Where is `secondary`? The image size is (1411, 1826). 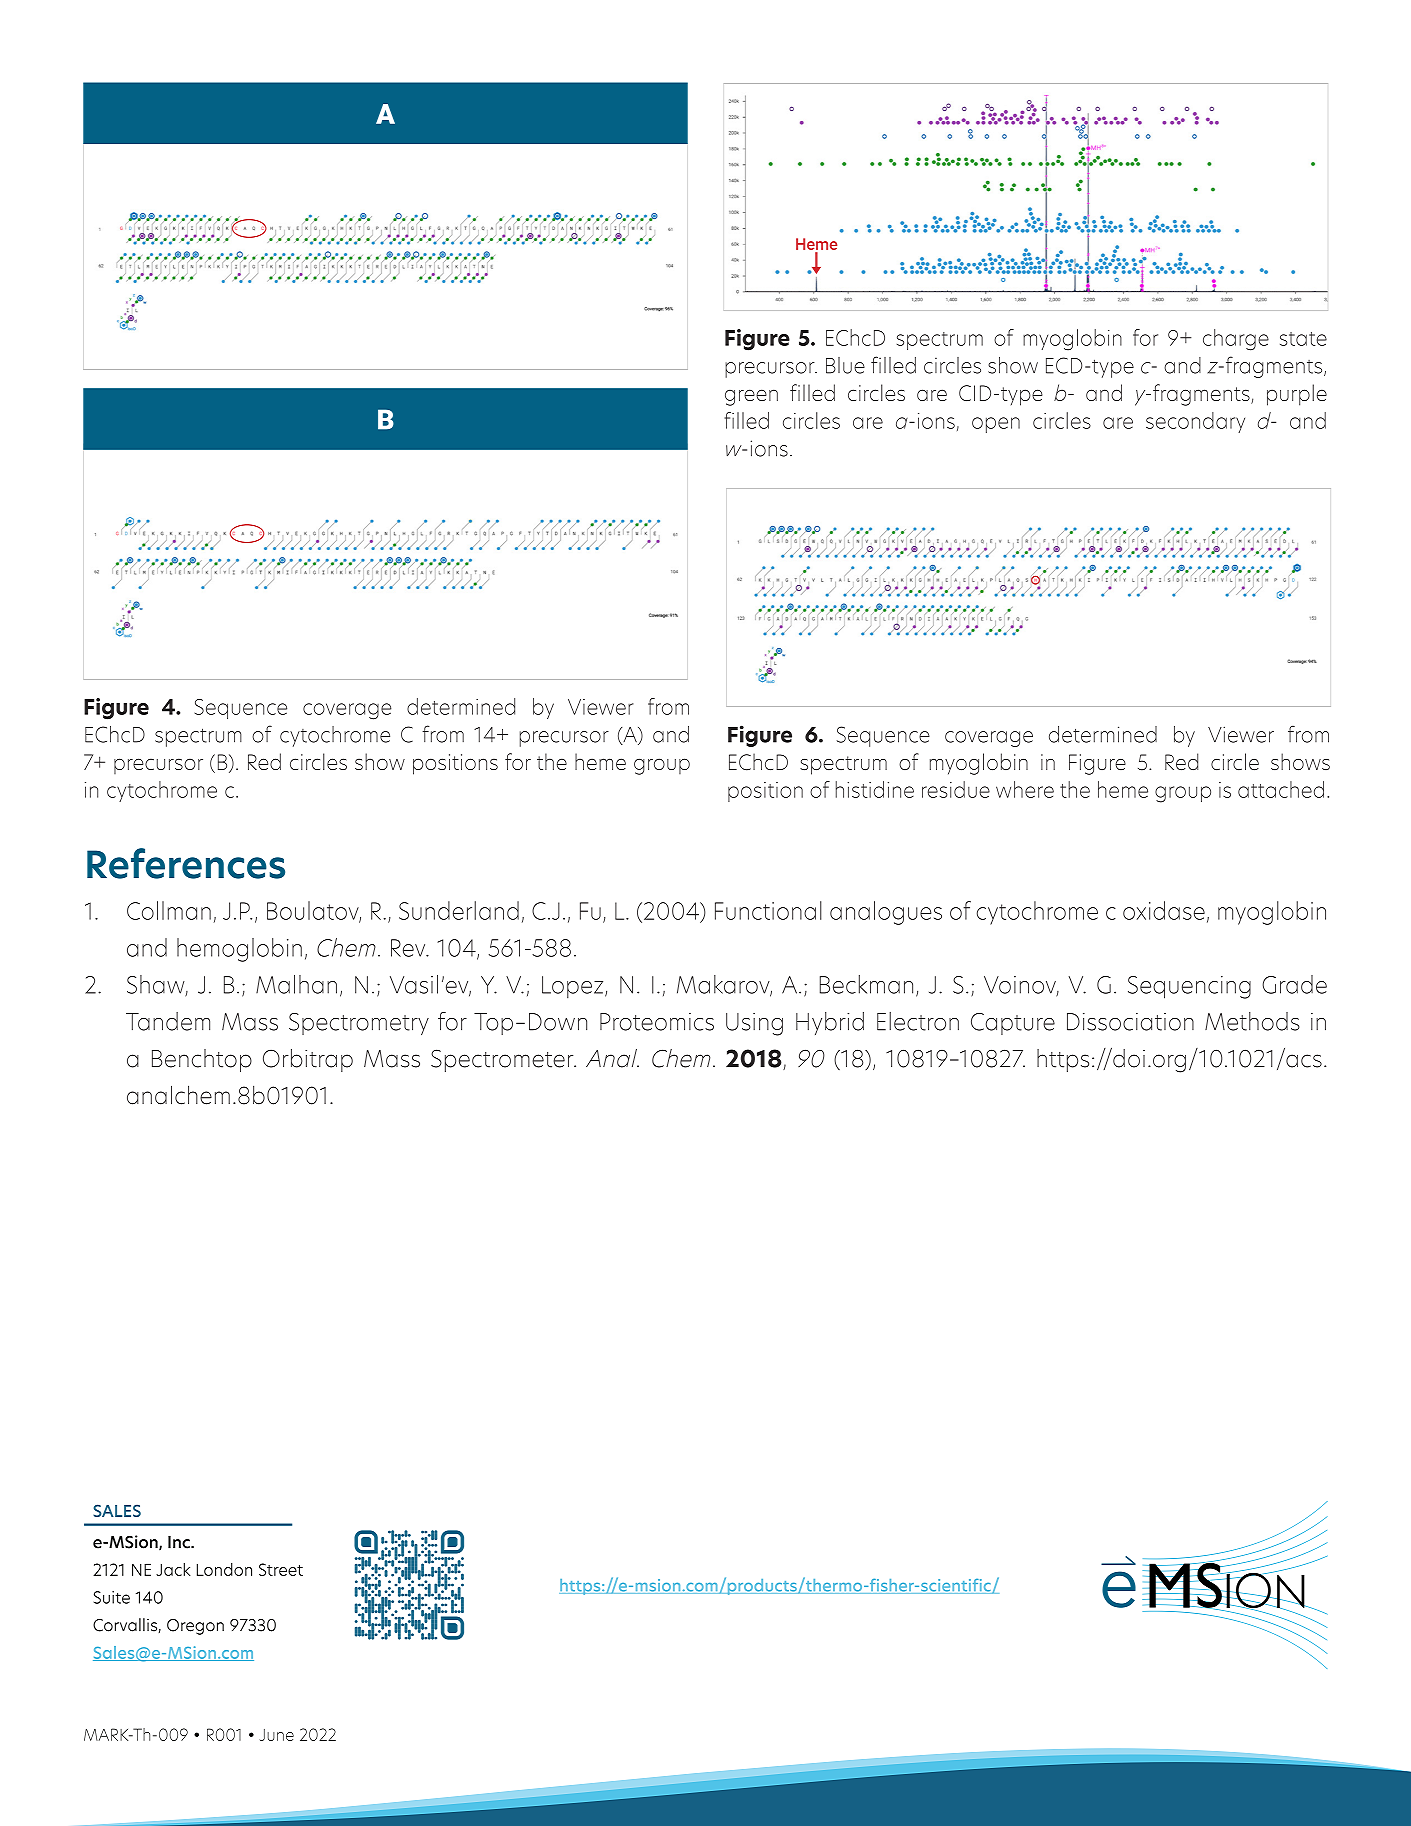
secondary is located at coordinates (1195, 422).
